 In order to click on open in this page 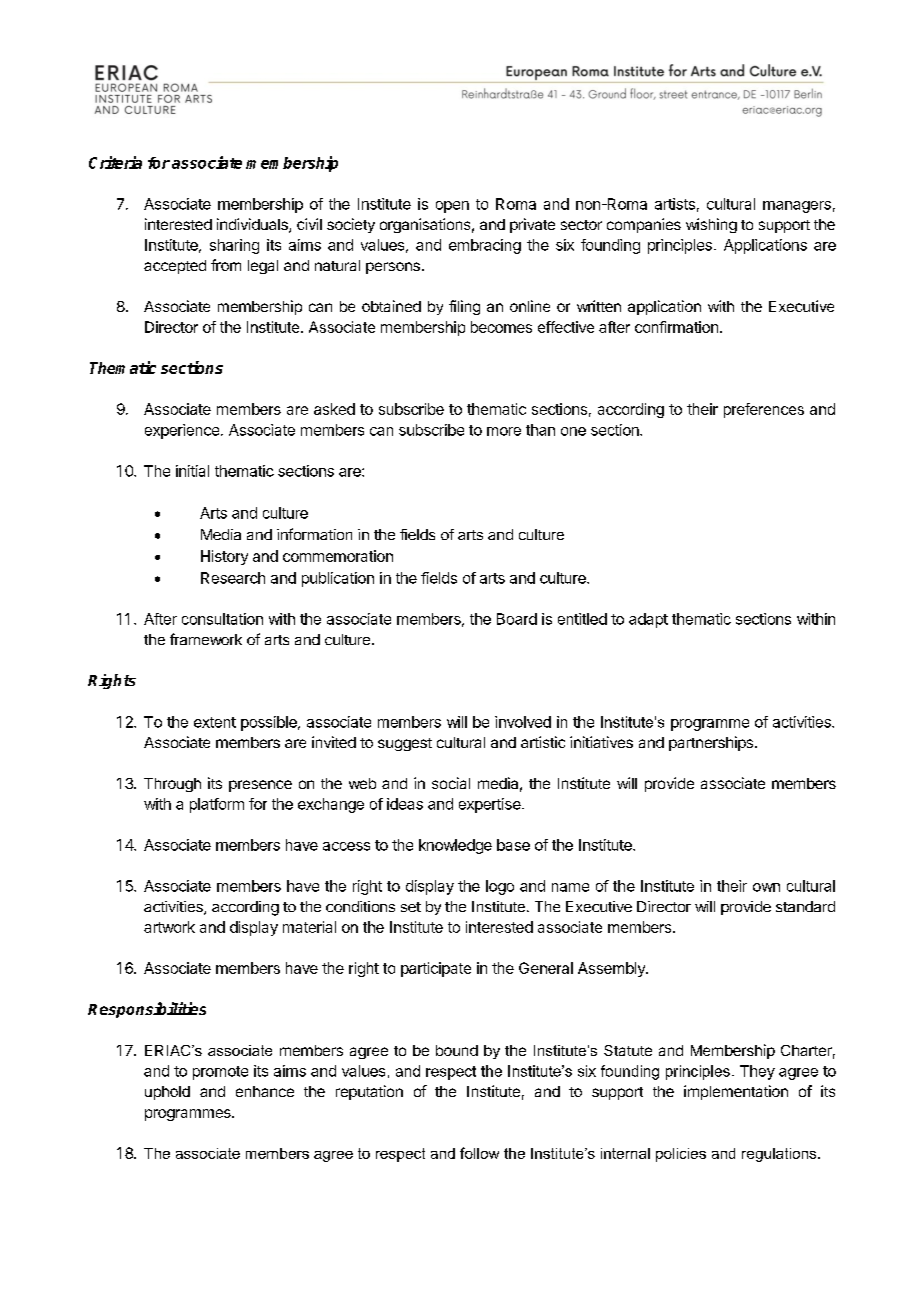, I will do `click(452, 207)`.
